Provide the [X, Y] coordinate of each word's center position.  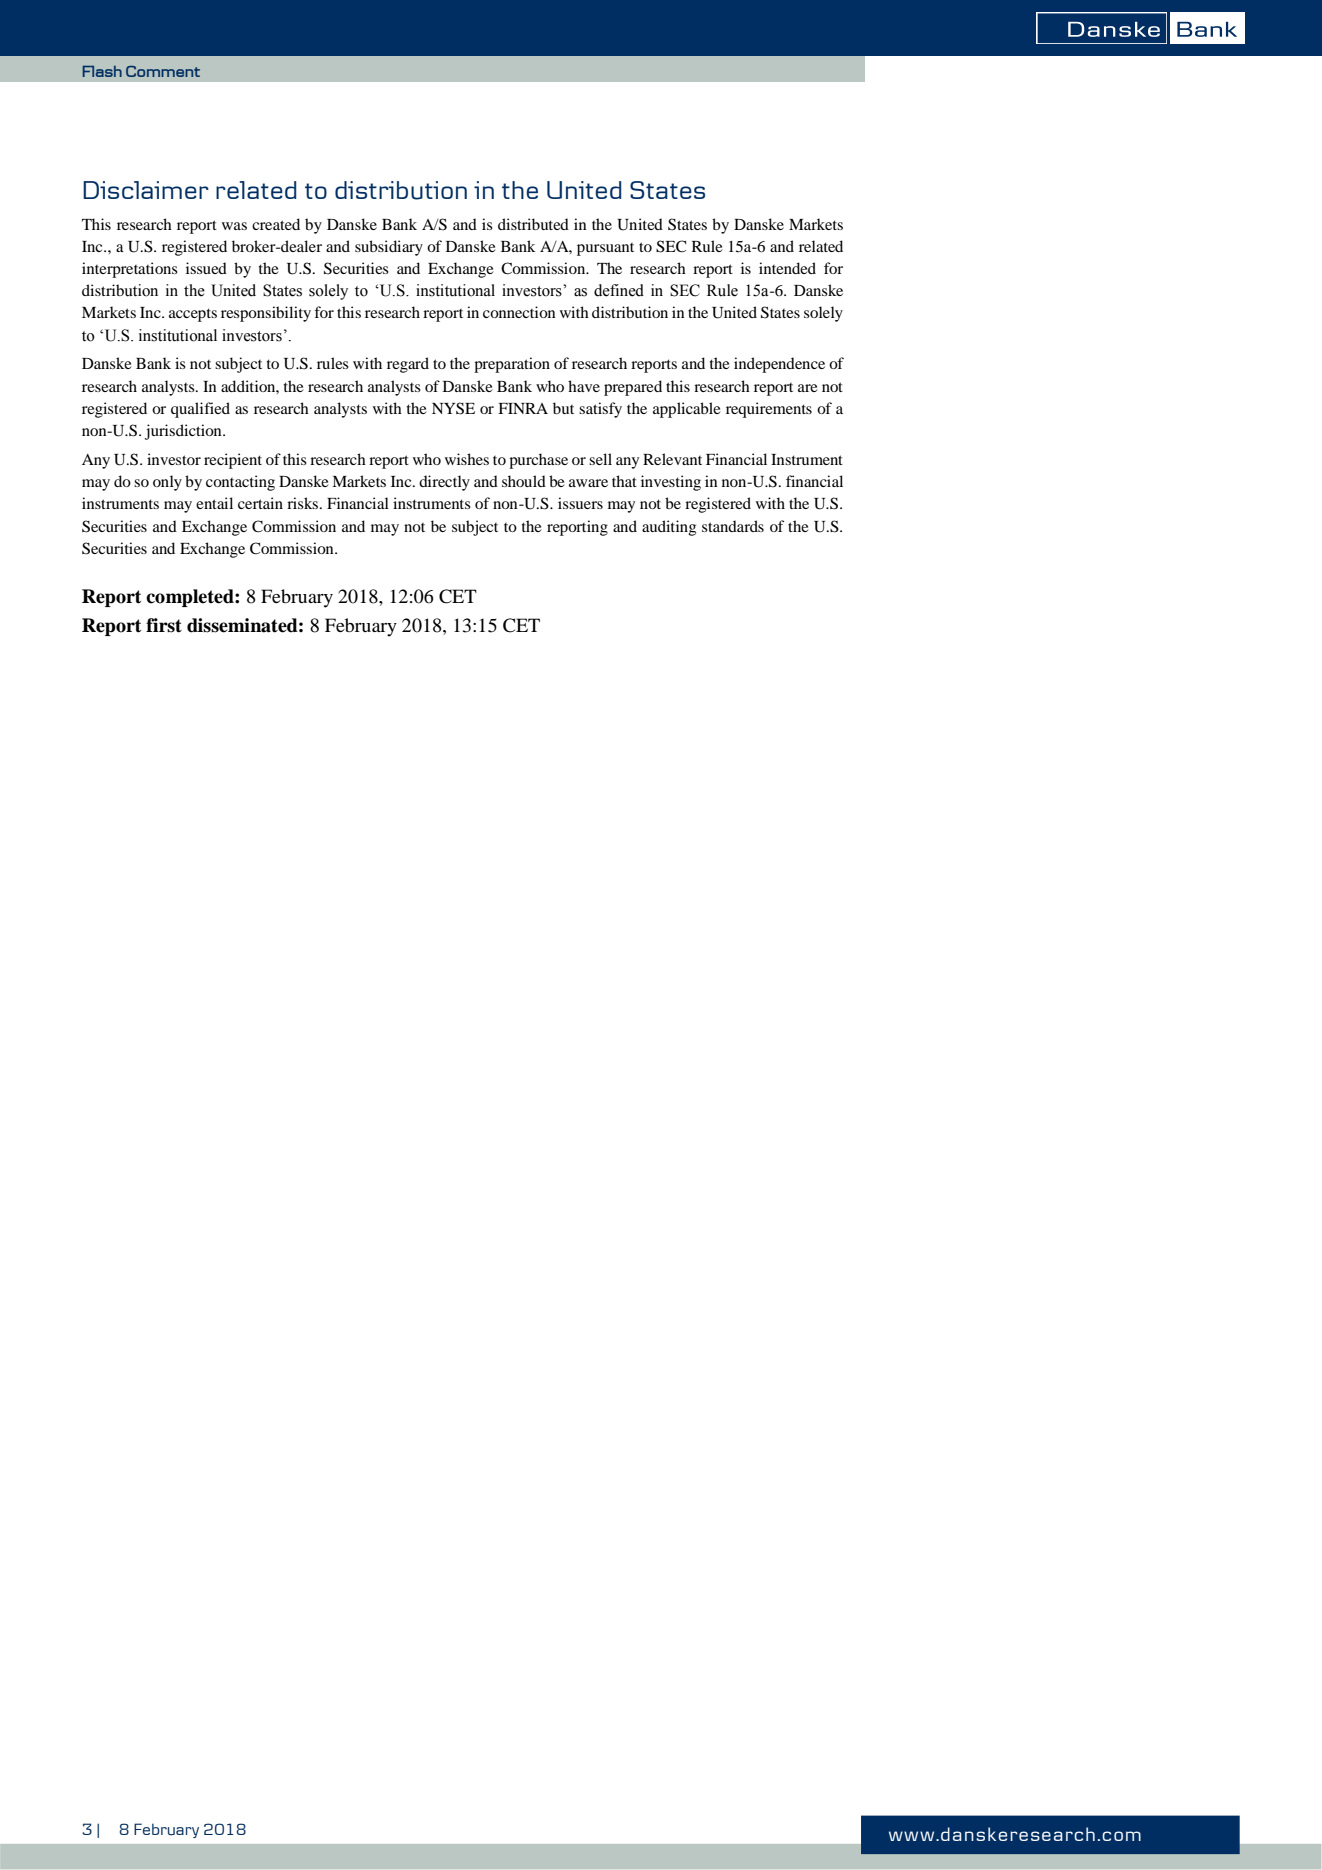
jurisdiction [184, 432]
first [164, 625]
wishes [467, 459]
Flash [102, 71]
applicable [687, 410]
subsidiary [389, 248]
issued [206, 268]
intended [787, 268]
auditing [669, 528]
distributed [533, 224]
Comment [163, 71]
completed [191, 598]
